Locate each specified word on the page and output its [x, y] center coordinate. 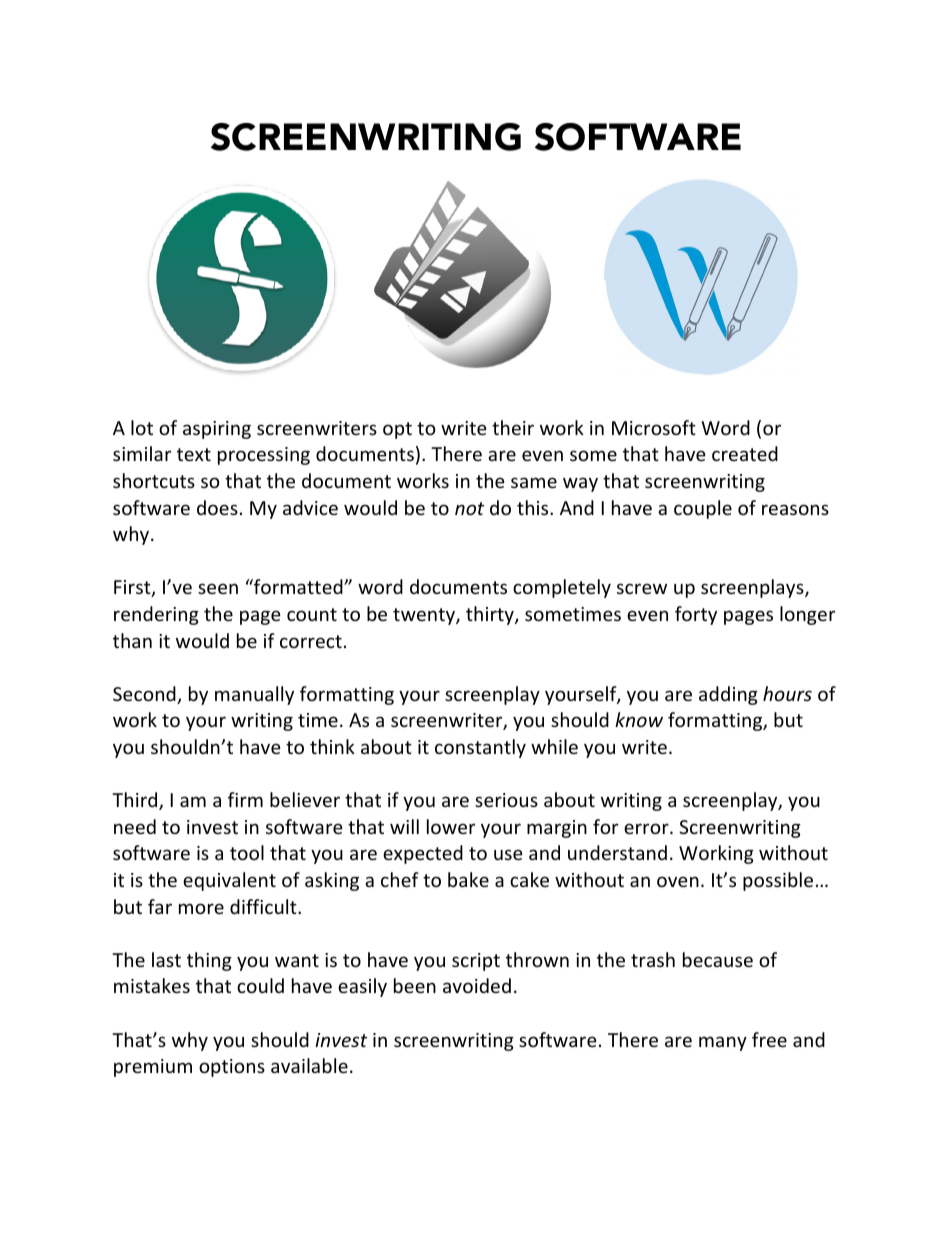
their [513, 427]
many [723, 1043]
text [194, 454]
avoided [477, 985]
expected [423, 854]
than [132, 640]
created [745, 453]
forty [696, 615]
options [232, 1068]
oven [678, 881]
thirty [491, 615]
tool [247, 852]
